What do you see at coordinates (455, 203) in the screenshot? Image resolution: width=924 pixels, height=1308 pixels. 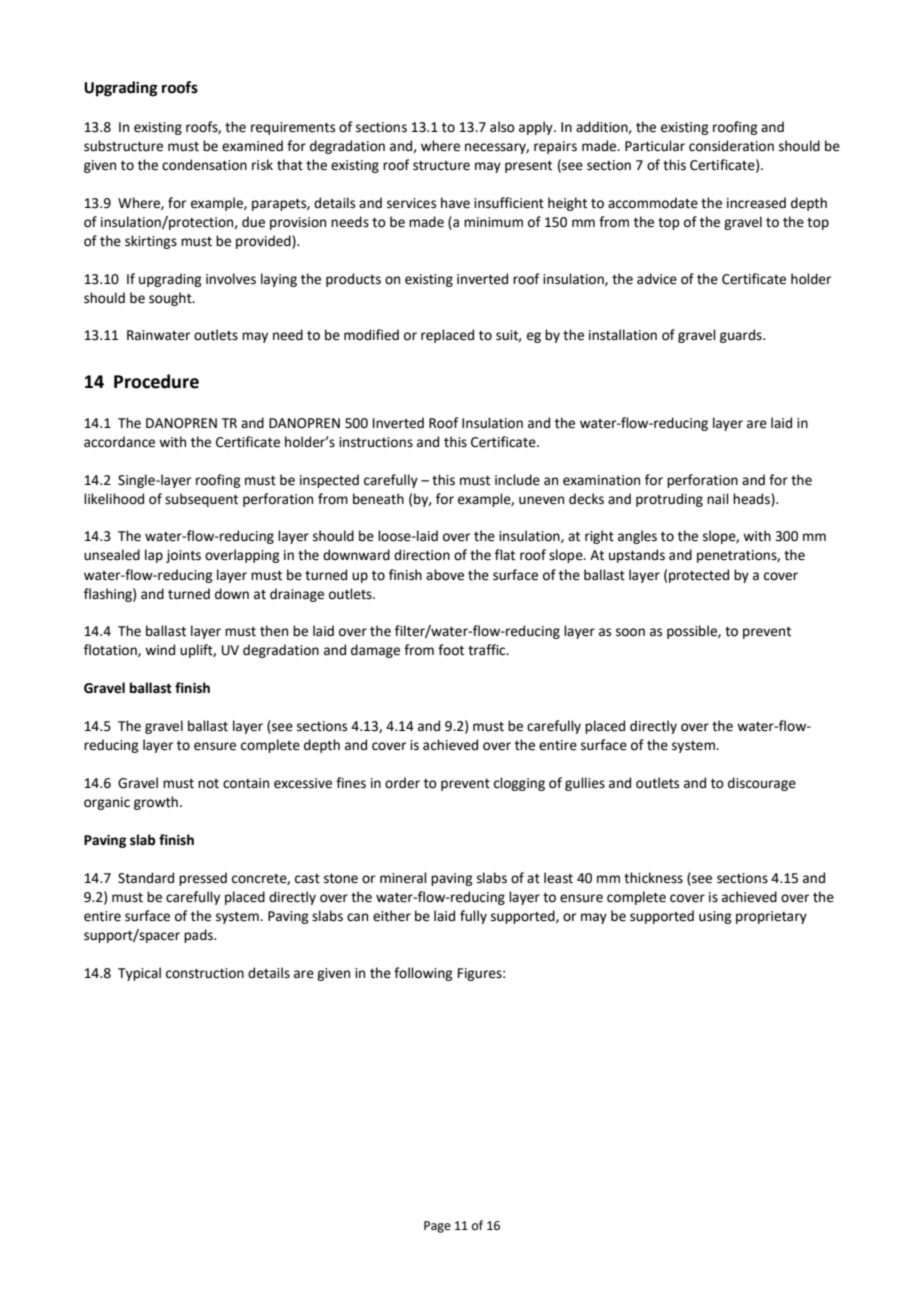 I see `have` at bounding box center [455, 203].
